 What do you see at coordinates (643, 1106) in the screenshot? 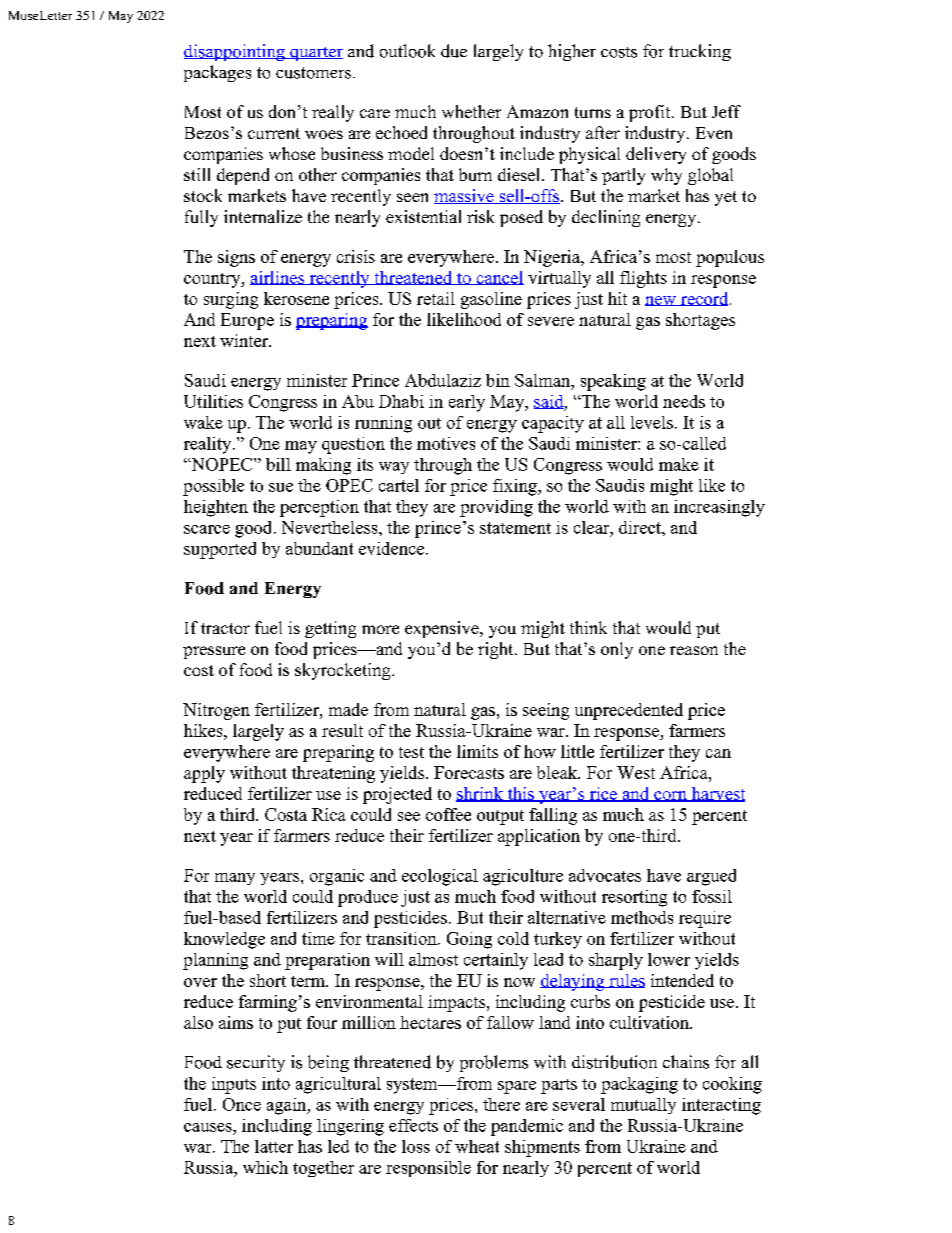
I see `mutually` at bounding box center [643, 1106].
